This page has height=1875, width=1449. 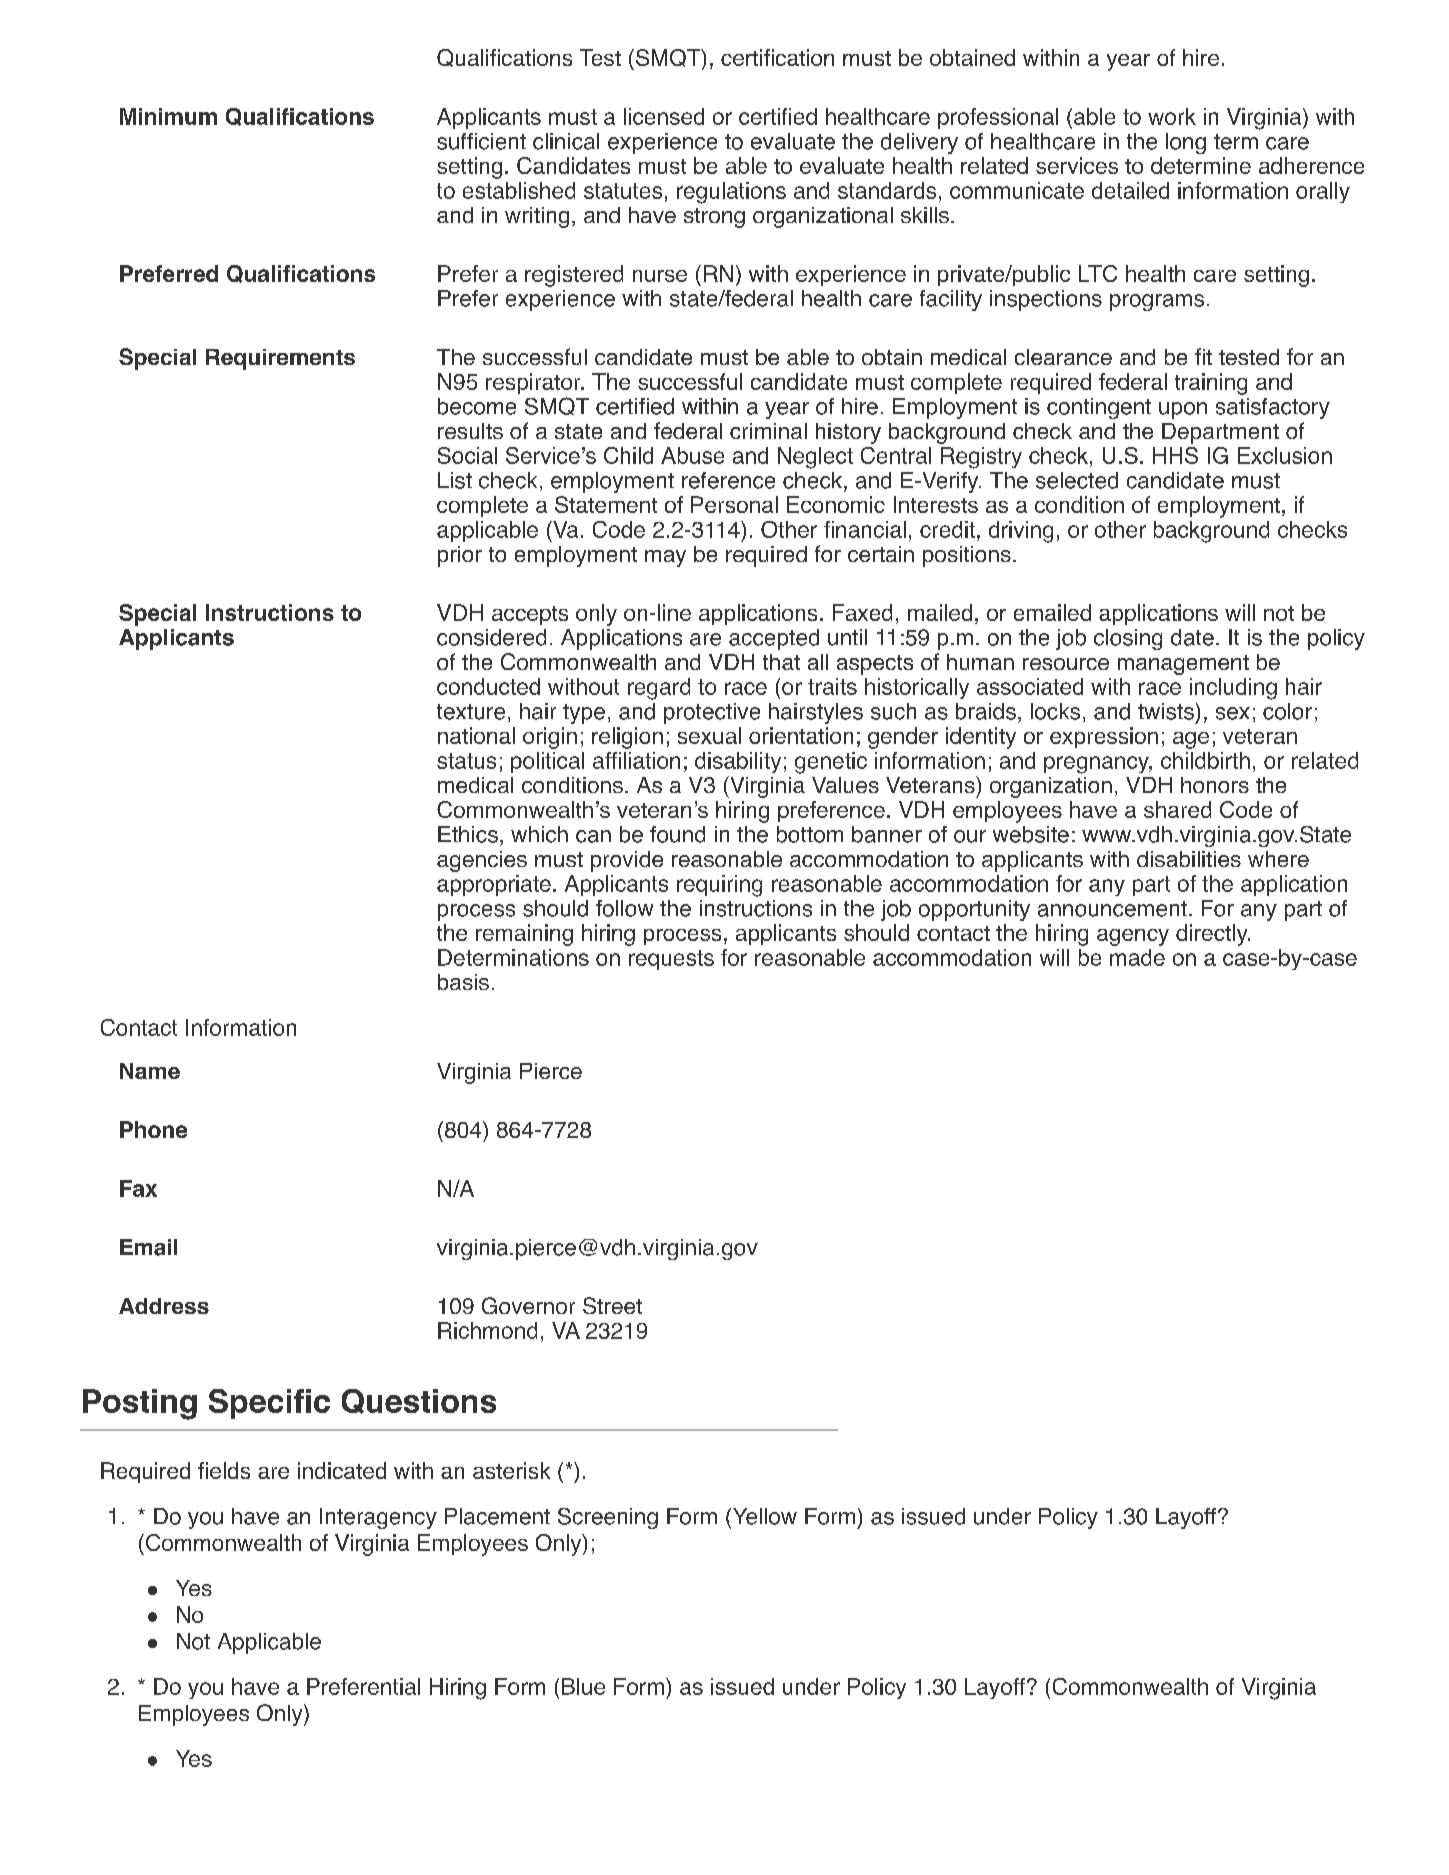 What do you see at coordinates (1175, 455) in the page?
I see `HHS` at bounding box center [1175, 455].
